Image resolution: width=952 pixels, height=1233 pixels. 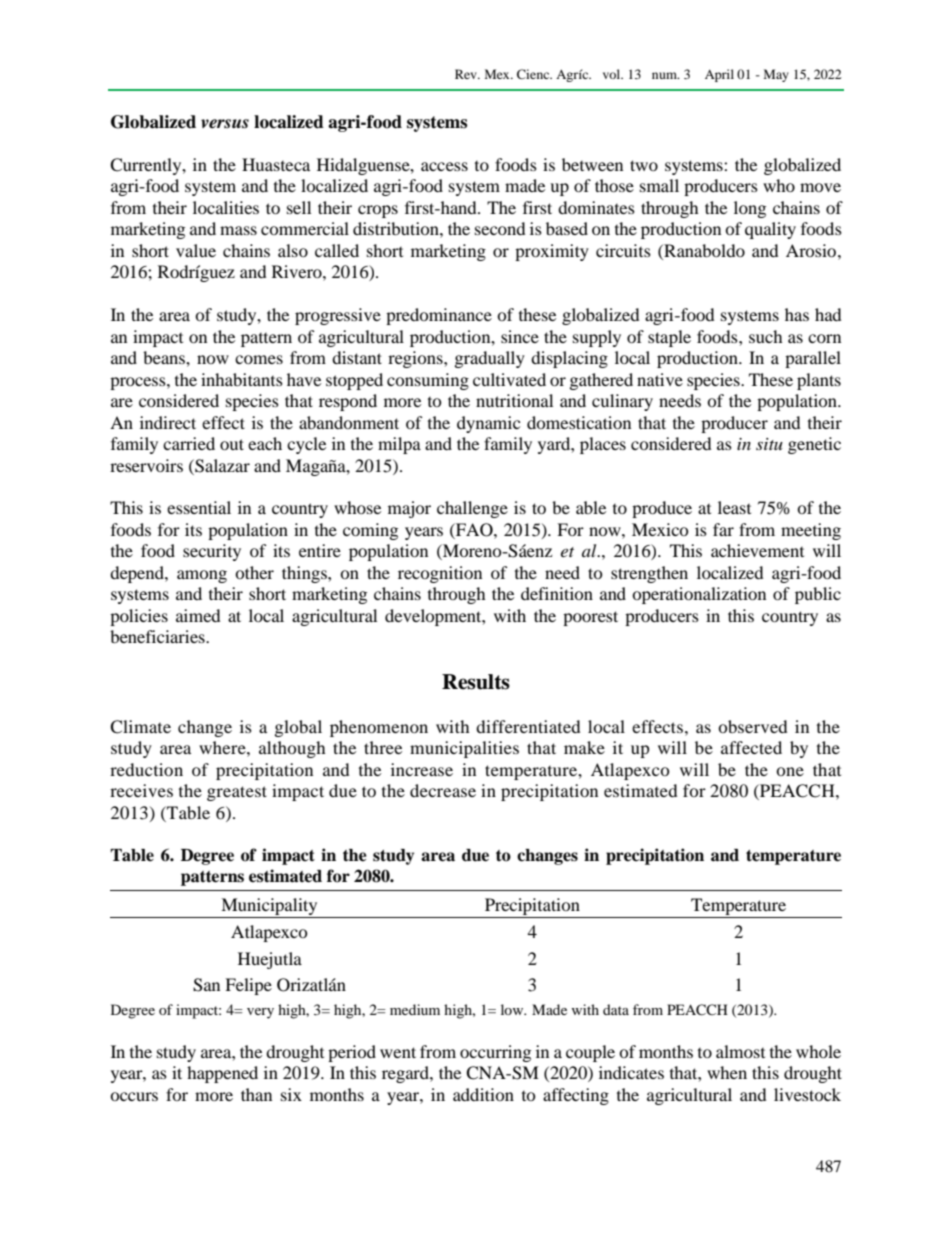 I want to click on happened, so click(x=222, y=1074).
